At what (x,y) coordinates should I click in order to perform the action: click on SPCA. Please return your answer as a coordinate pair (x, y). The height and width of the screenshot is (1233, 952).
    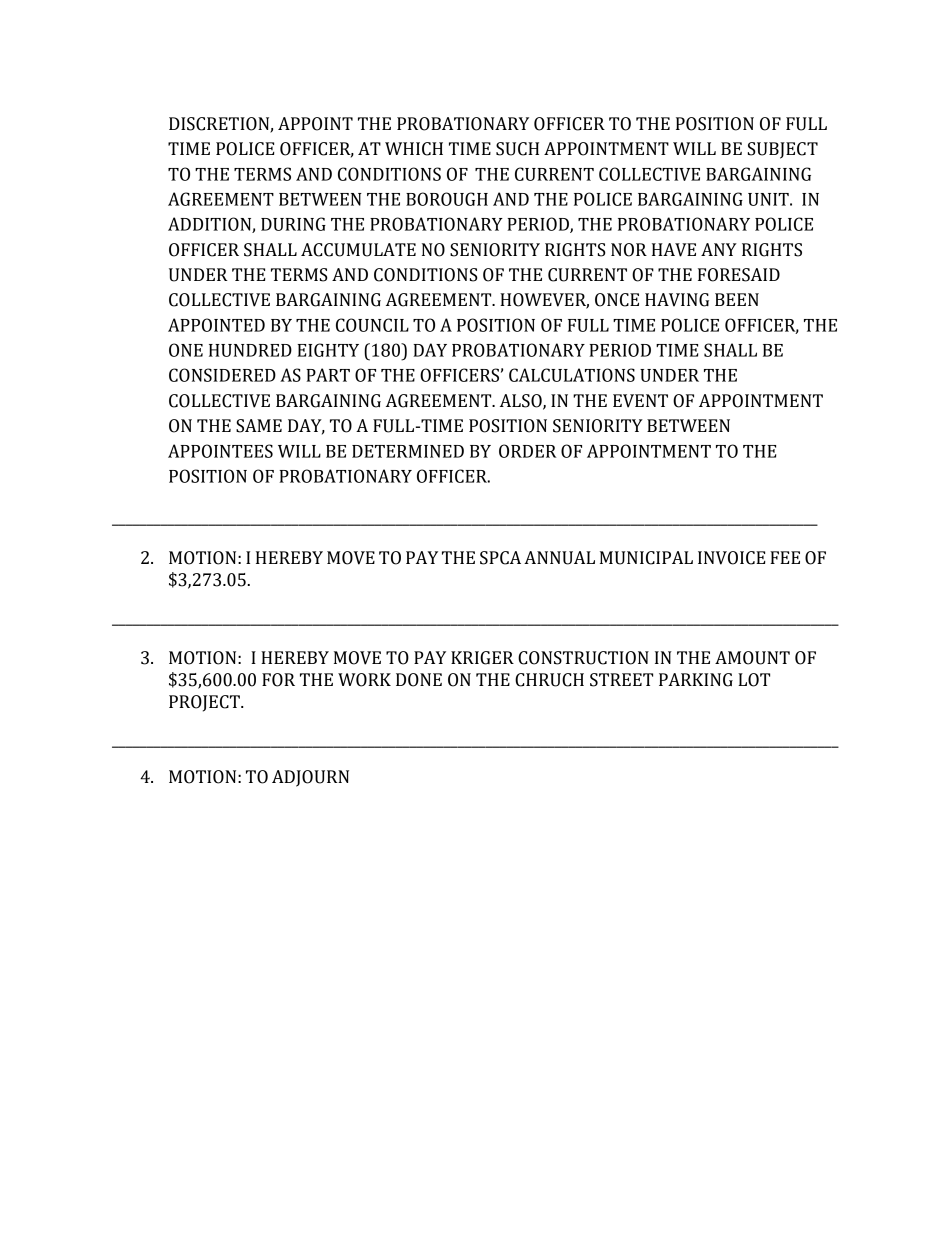
    Looking at the image, I should click on (500, 558).
